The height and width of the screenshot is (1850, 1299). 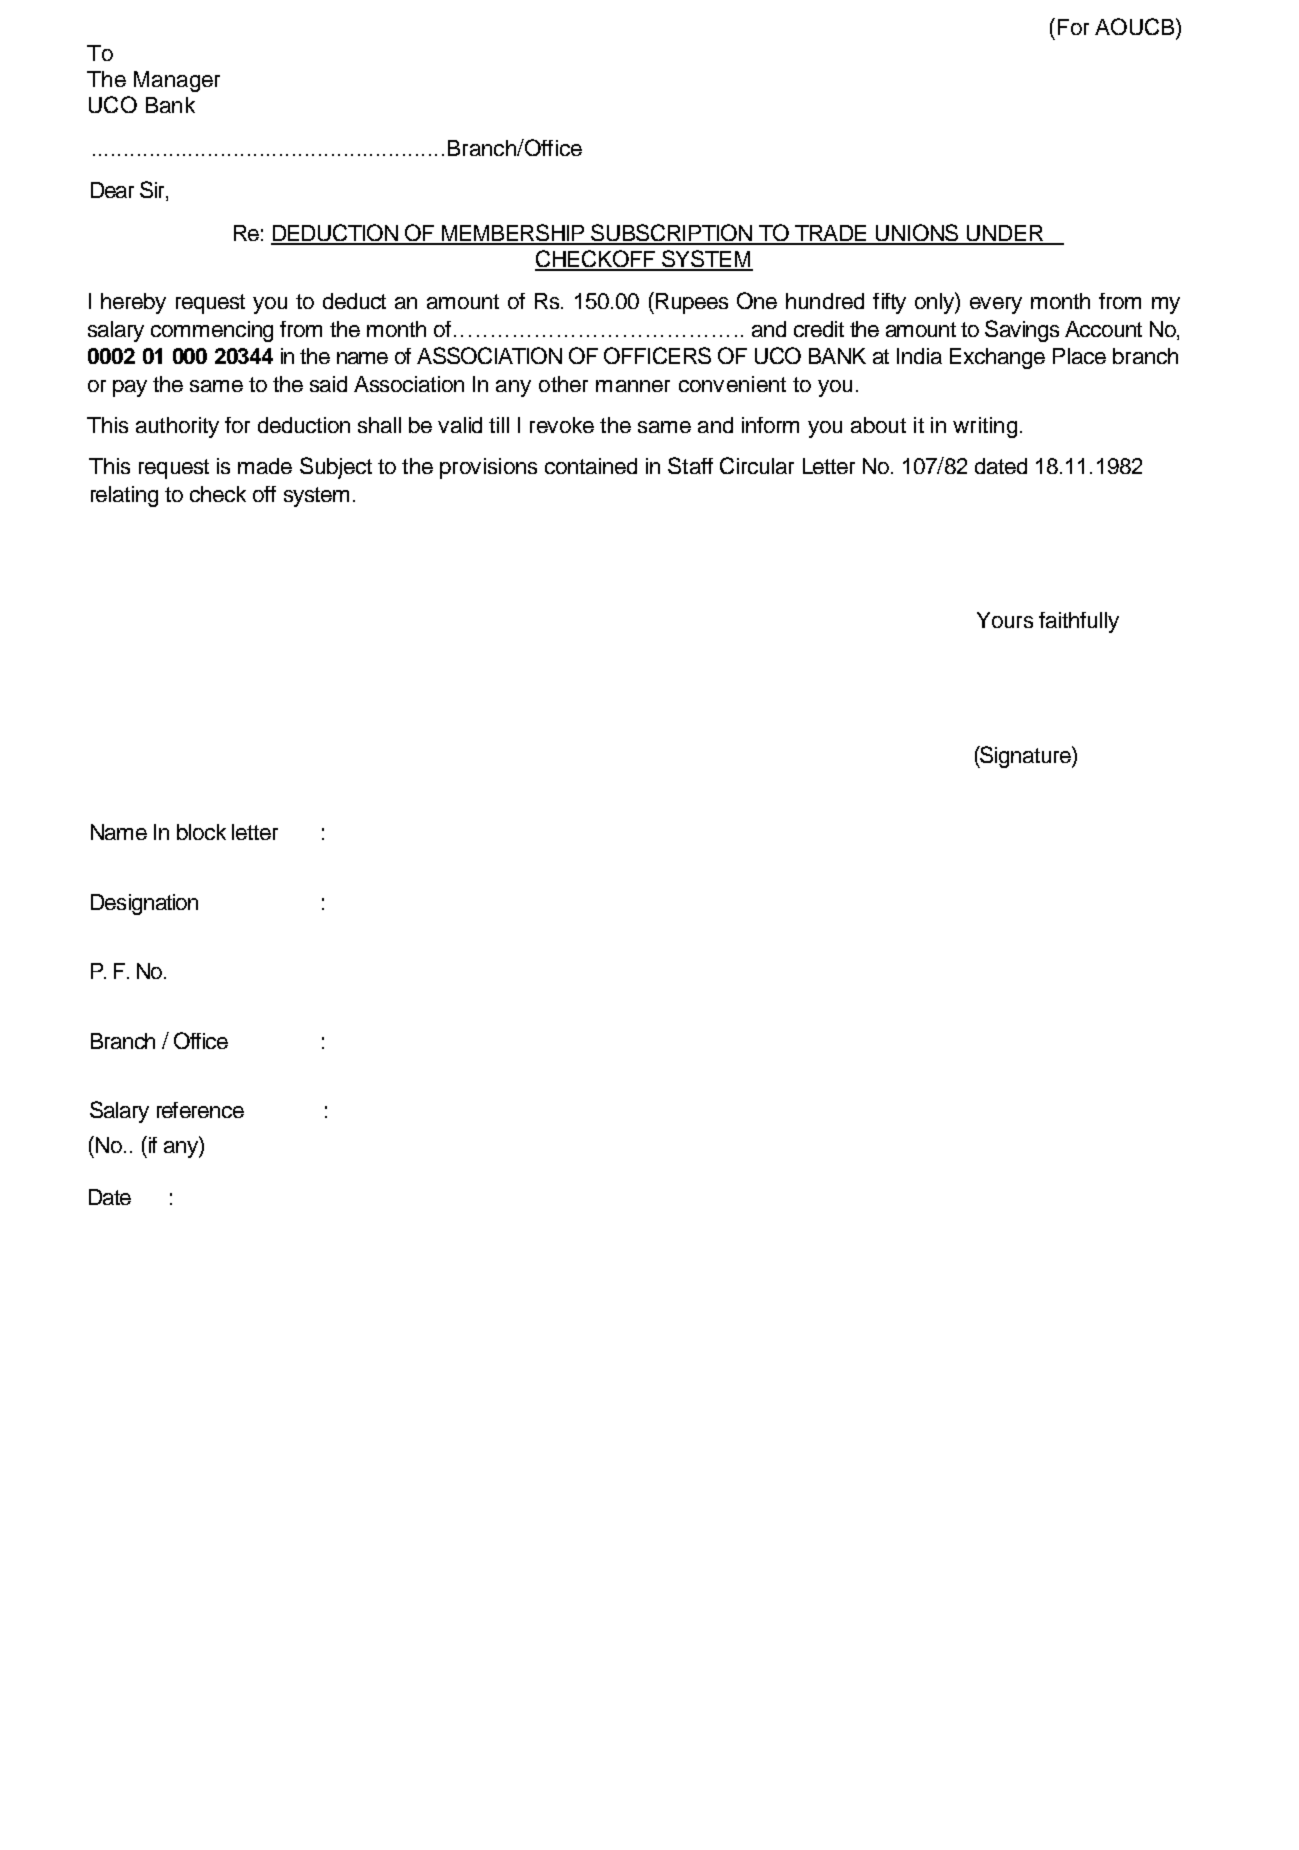 I want to click on Manager, so click(x=177, y=81).
